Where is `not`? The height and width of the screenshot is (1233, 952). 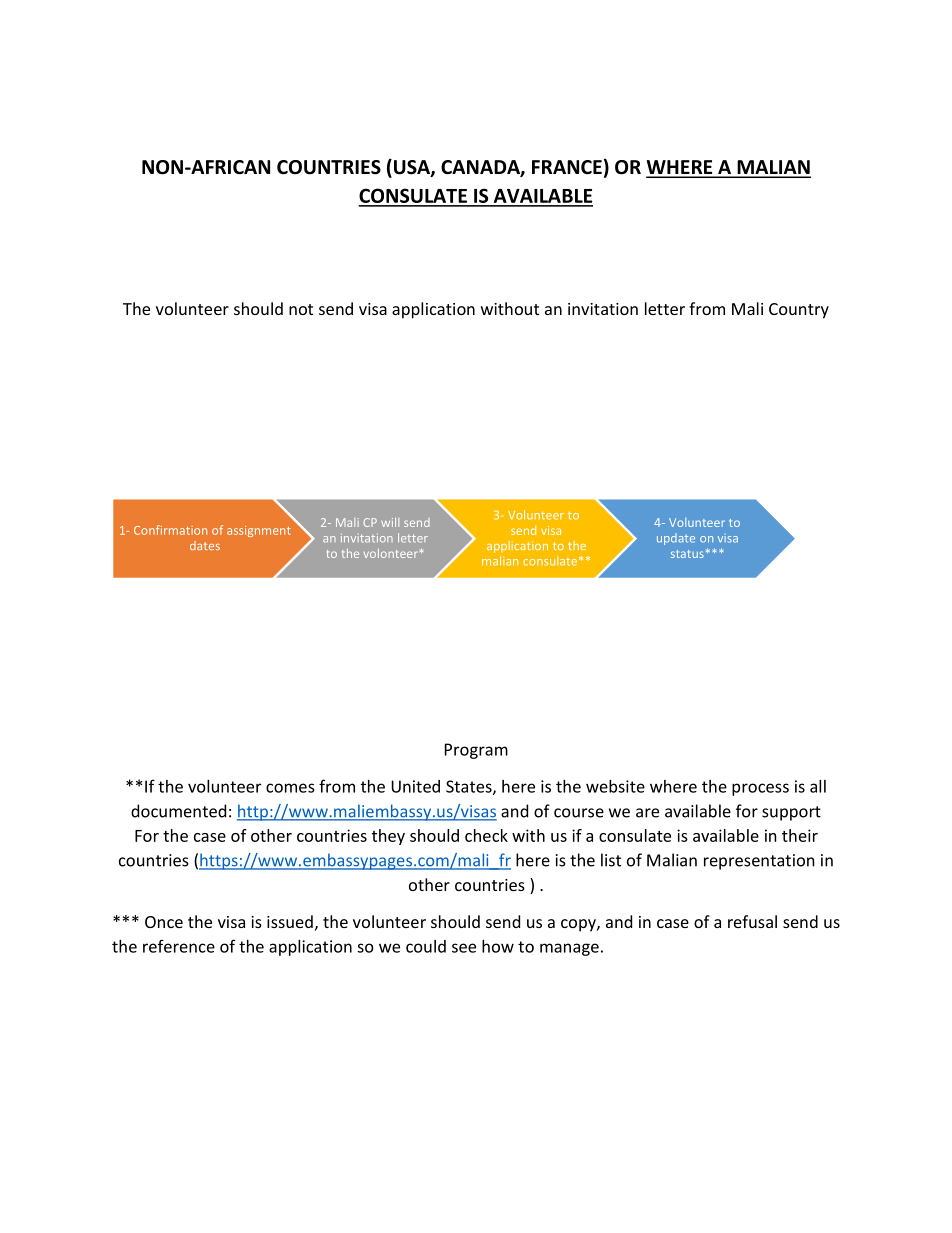
not is located at coordinates (301, 309).
